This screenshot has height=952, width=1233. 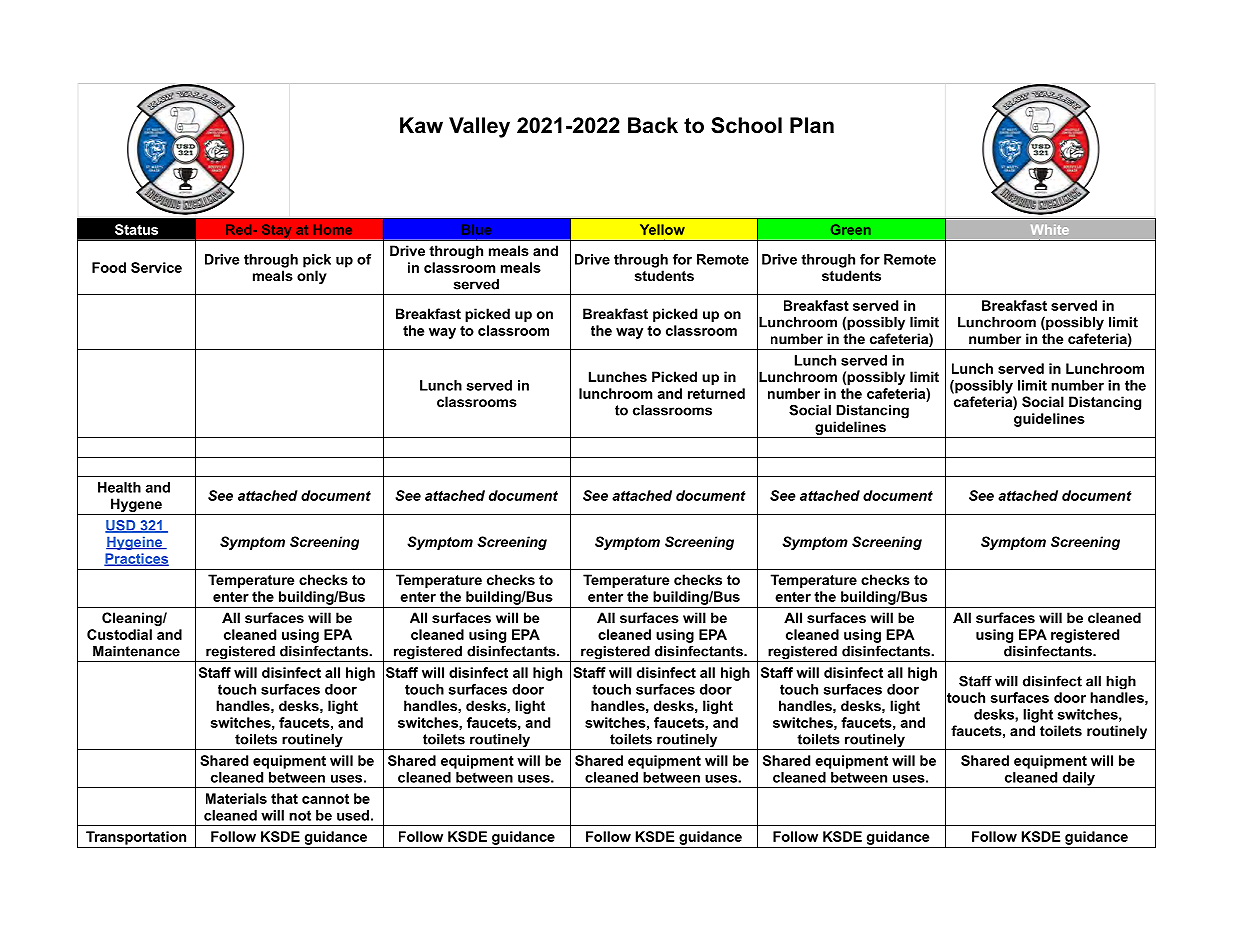 What do you see at coordinates (1050, 230) in the screenshot?
I see `White` at bounding box center [1050, 230].
